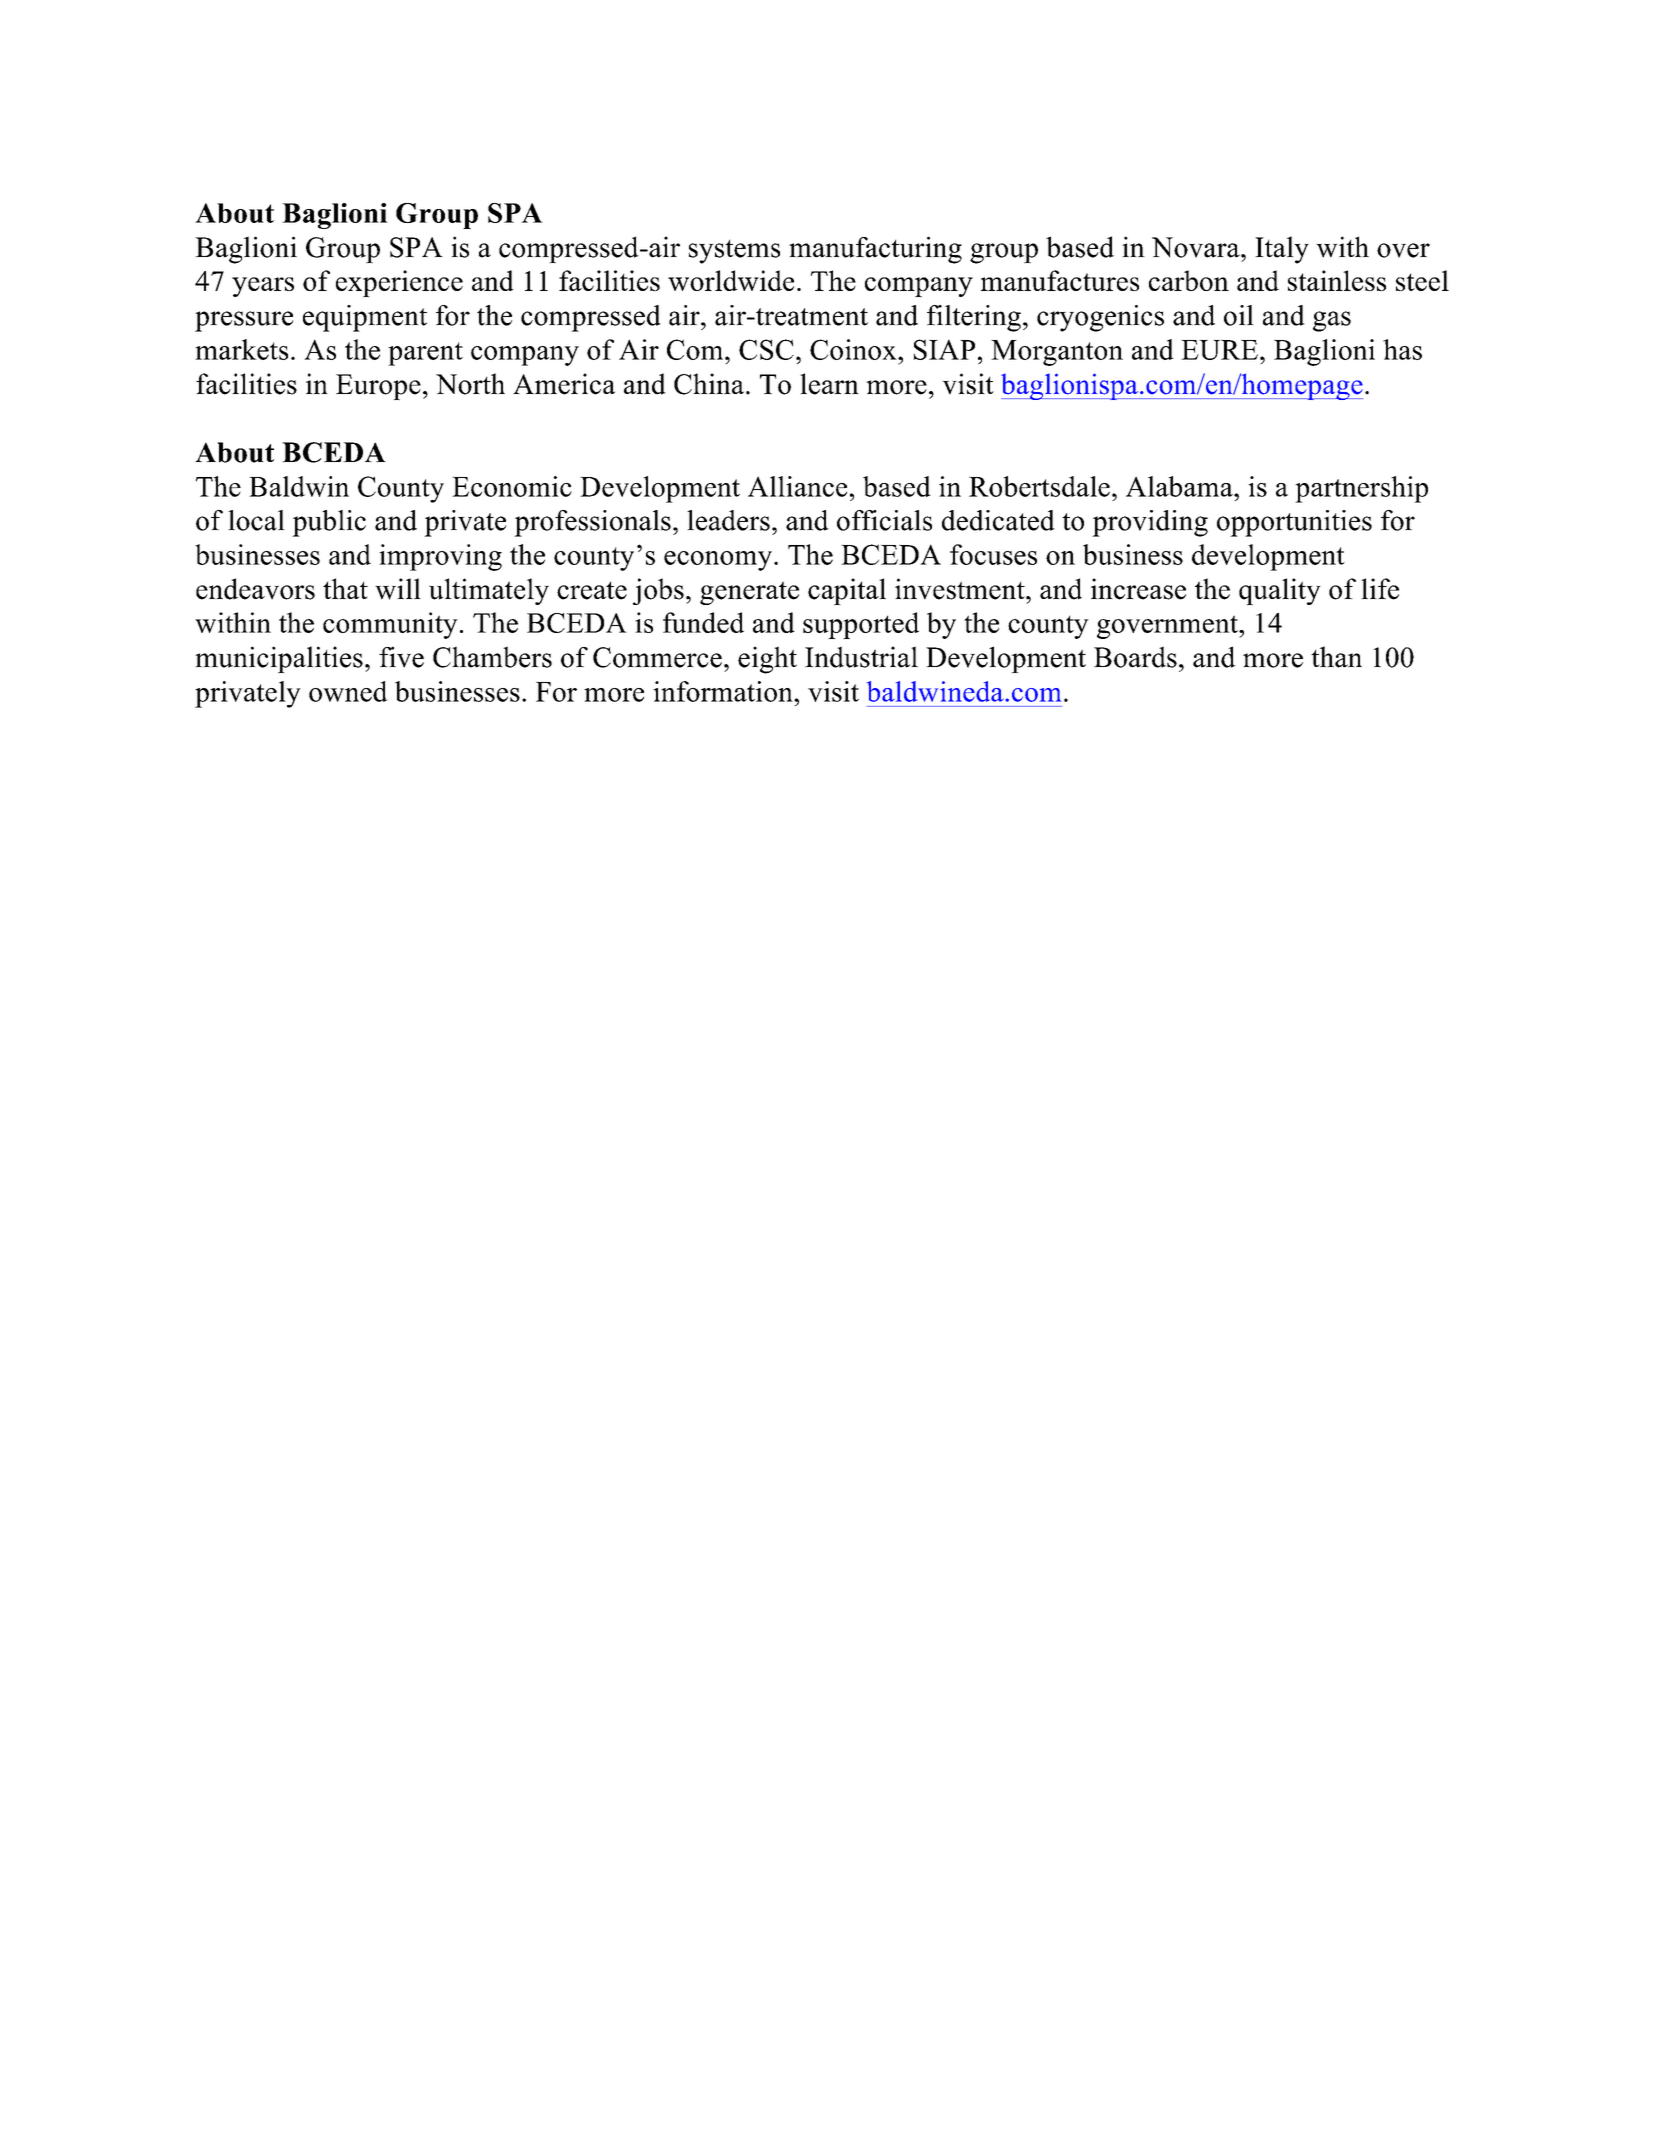 This screenshot has height=2141, width=1654. What do you see at coordinates (847, 591) in the screenshot?
I see `capital` at bounding box center [847, 591].
